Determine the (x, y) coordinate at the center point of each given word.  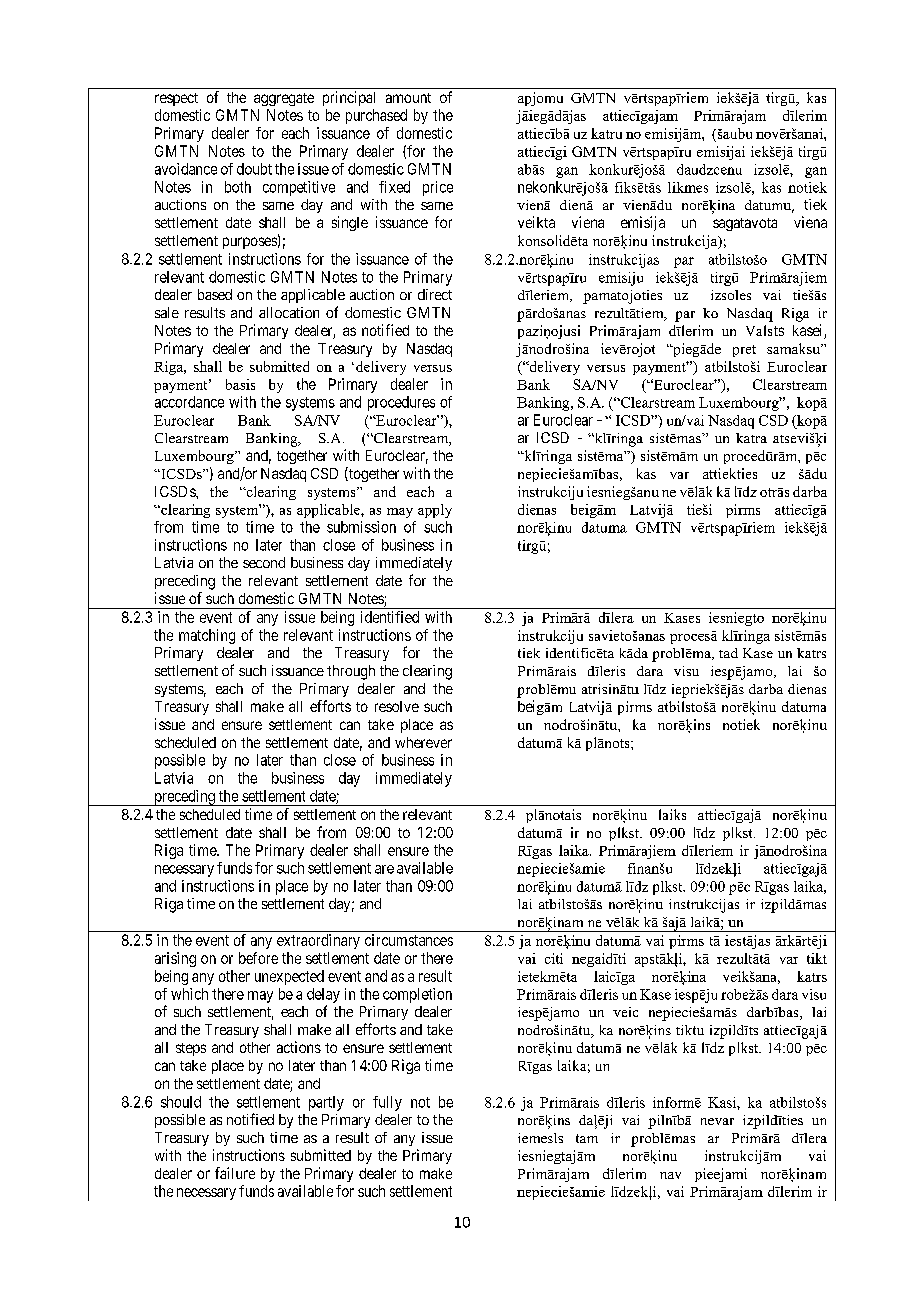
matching (207, 636)
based (215, 294)
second (264, 562)
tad (728, 653)
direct (435, 294)
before (258, 958)
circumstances (409, 940)
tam (587, 1138)
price (438, 188)
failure (235, 1173)
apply (435, 511)
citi (554, 958)
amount (408, 98)
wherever (423, 742)
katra (751, 438)
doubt (254, 169)
